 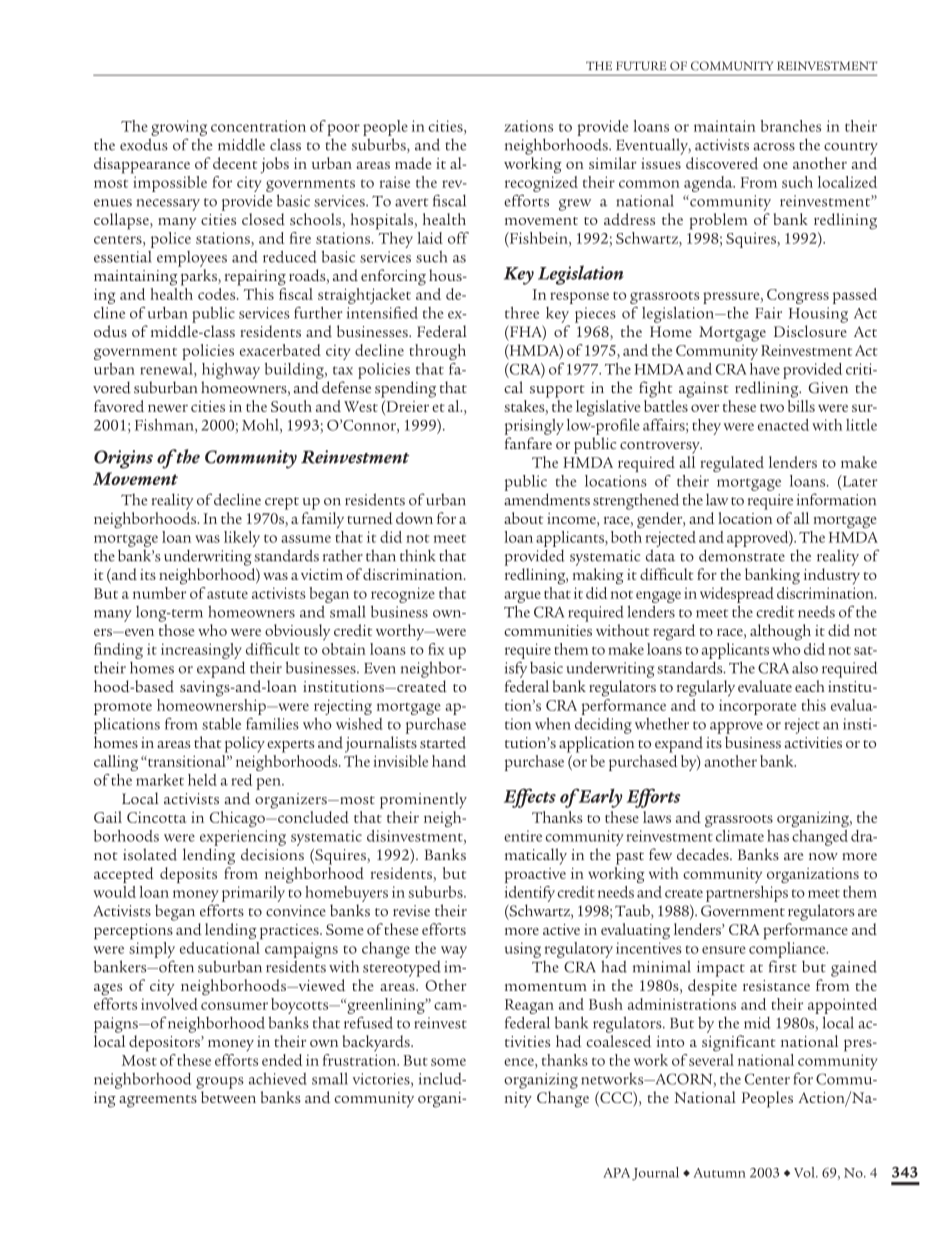 I want to click on victories, so click(x=382, y=1080).
